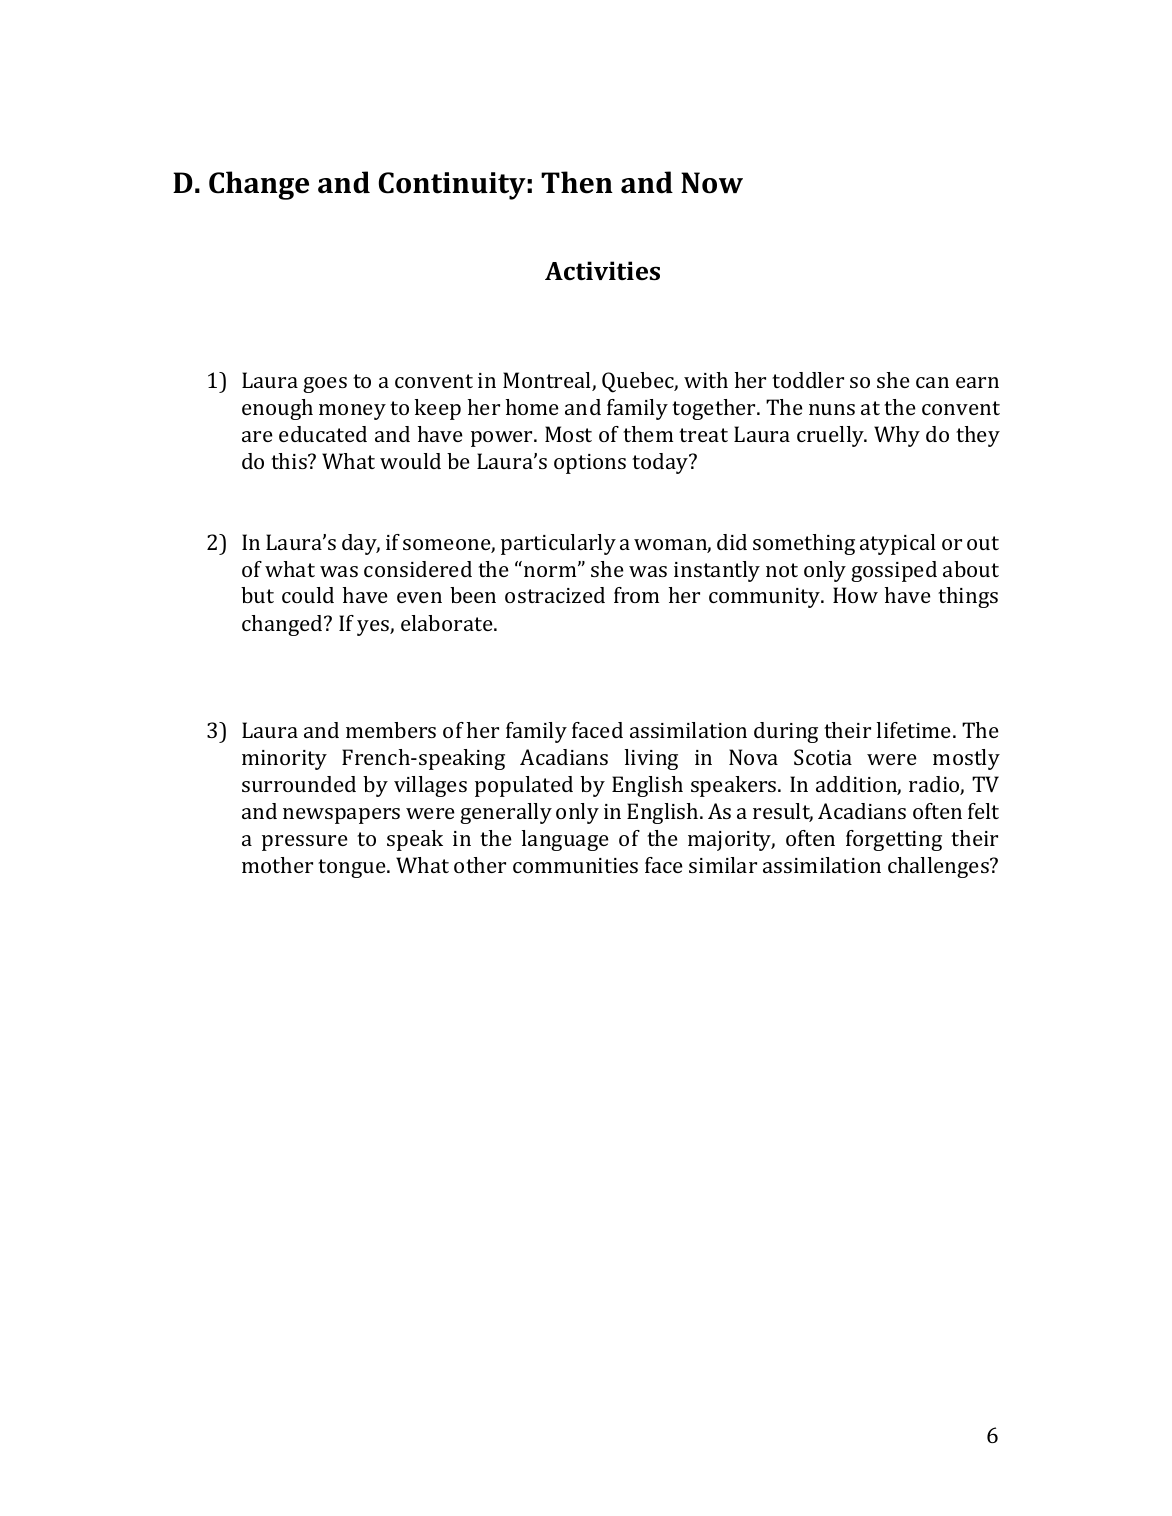 The width and height of the image is (1172, 1516). What do you see at coordinates (932, 382) in the image?
I see `can` at bounding box center [932, 382].
